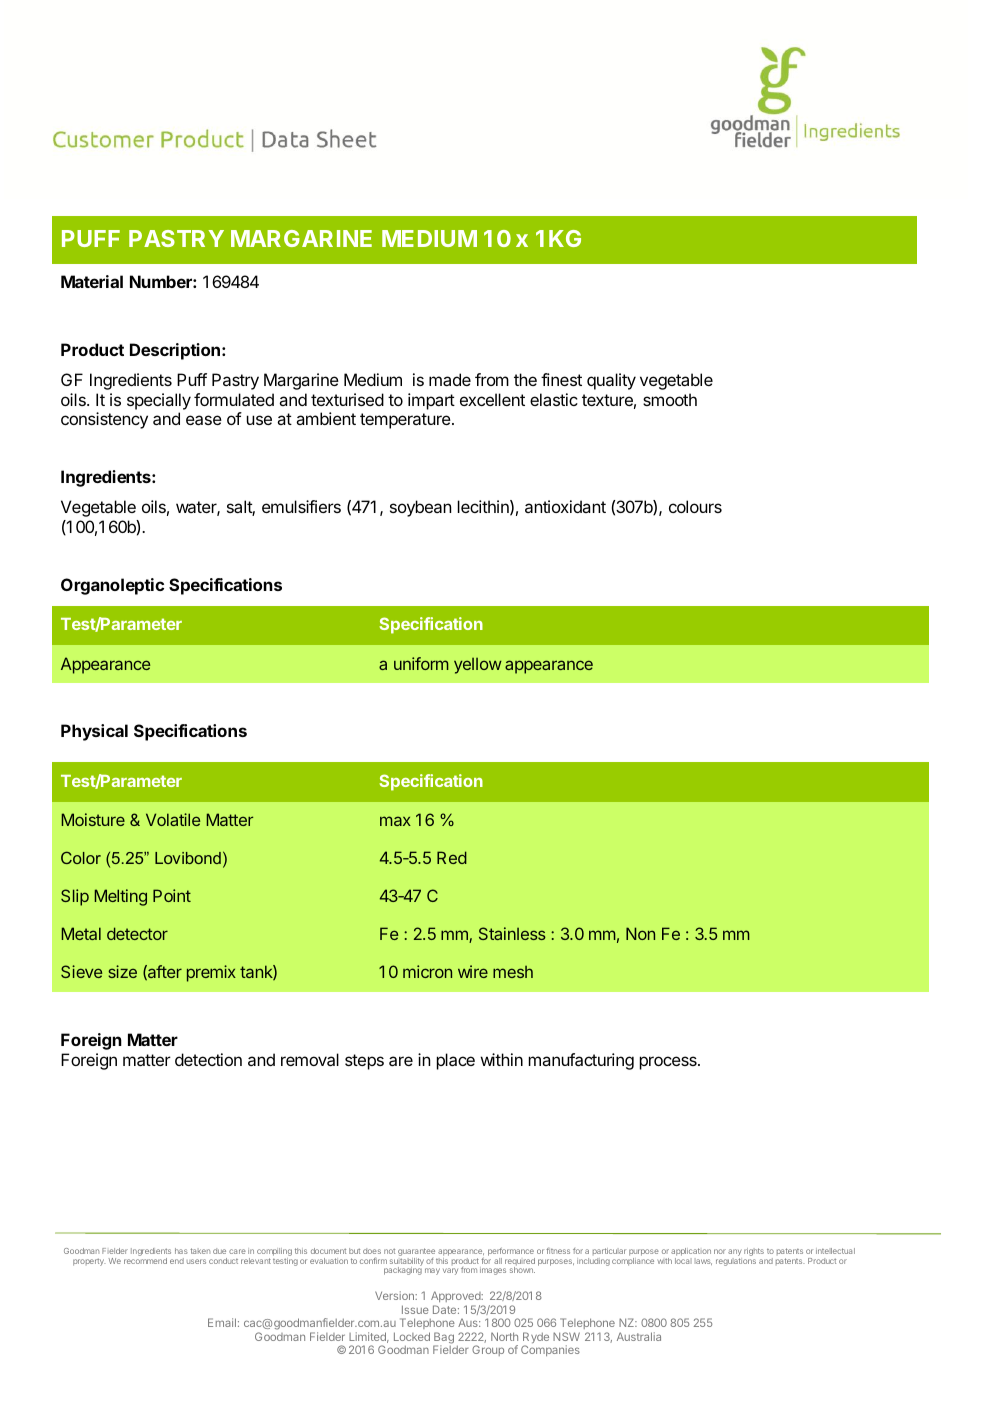 The width and height of the page is (999, 1413). Describe the element at coordinates (669, 1063) in the page. I see `process` at that location.
